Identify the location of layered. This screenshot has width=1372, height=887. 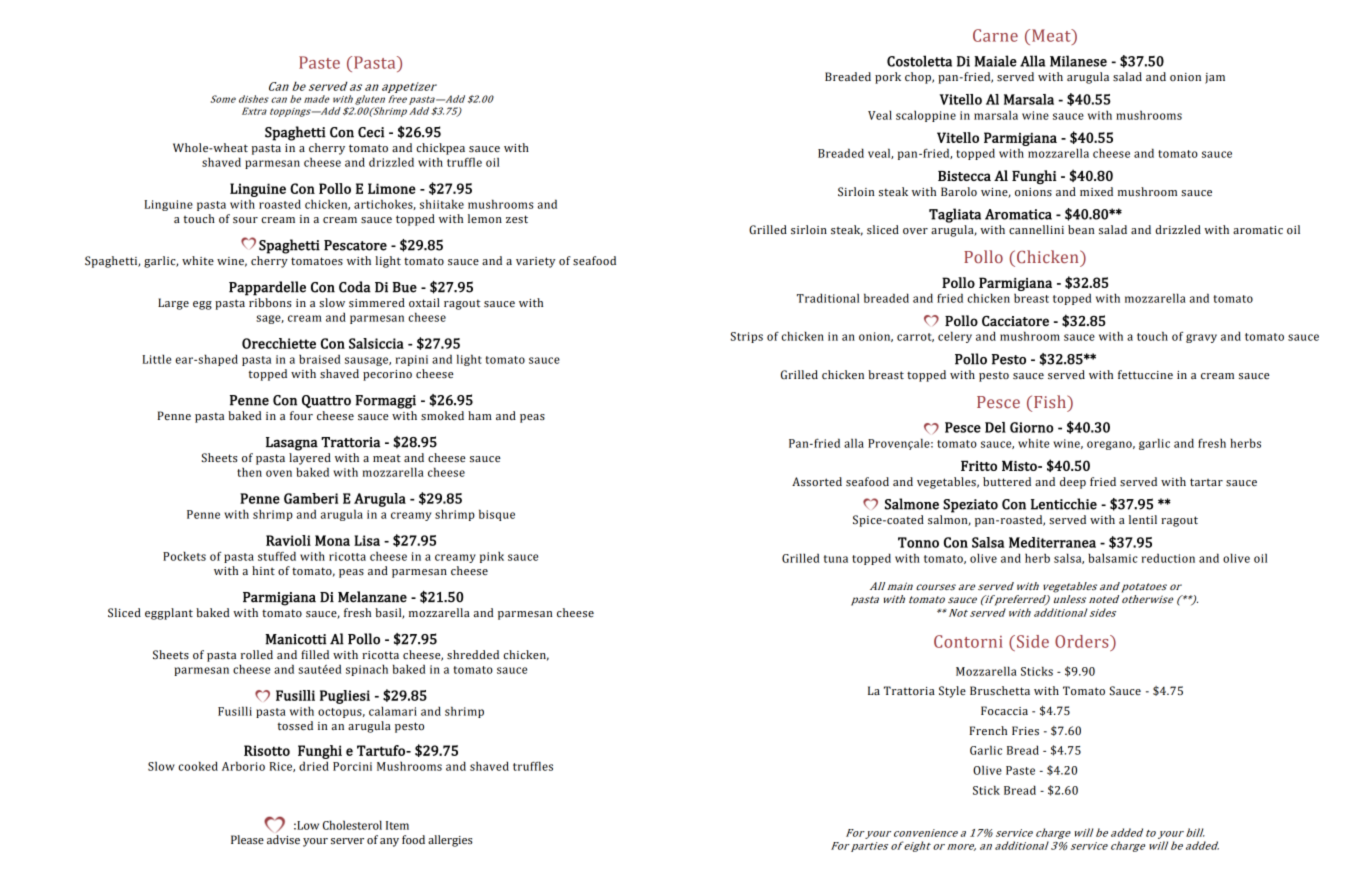
(310, 459).
